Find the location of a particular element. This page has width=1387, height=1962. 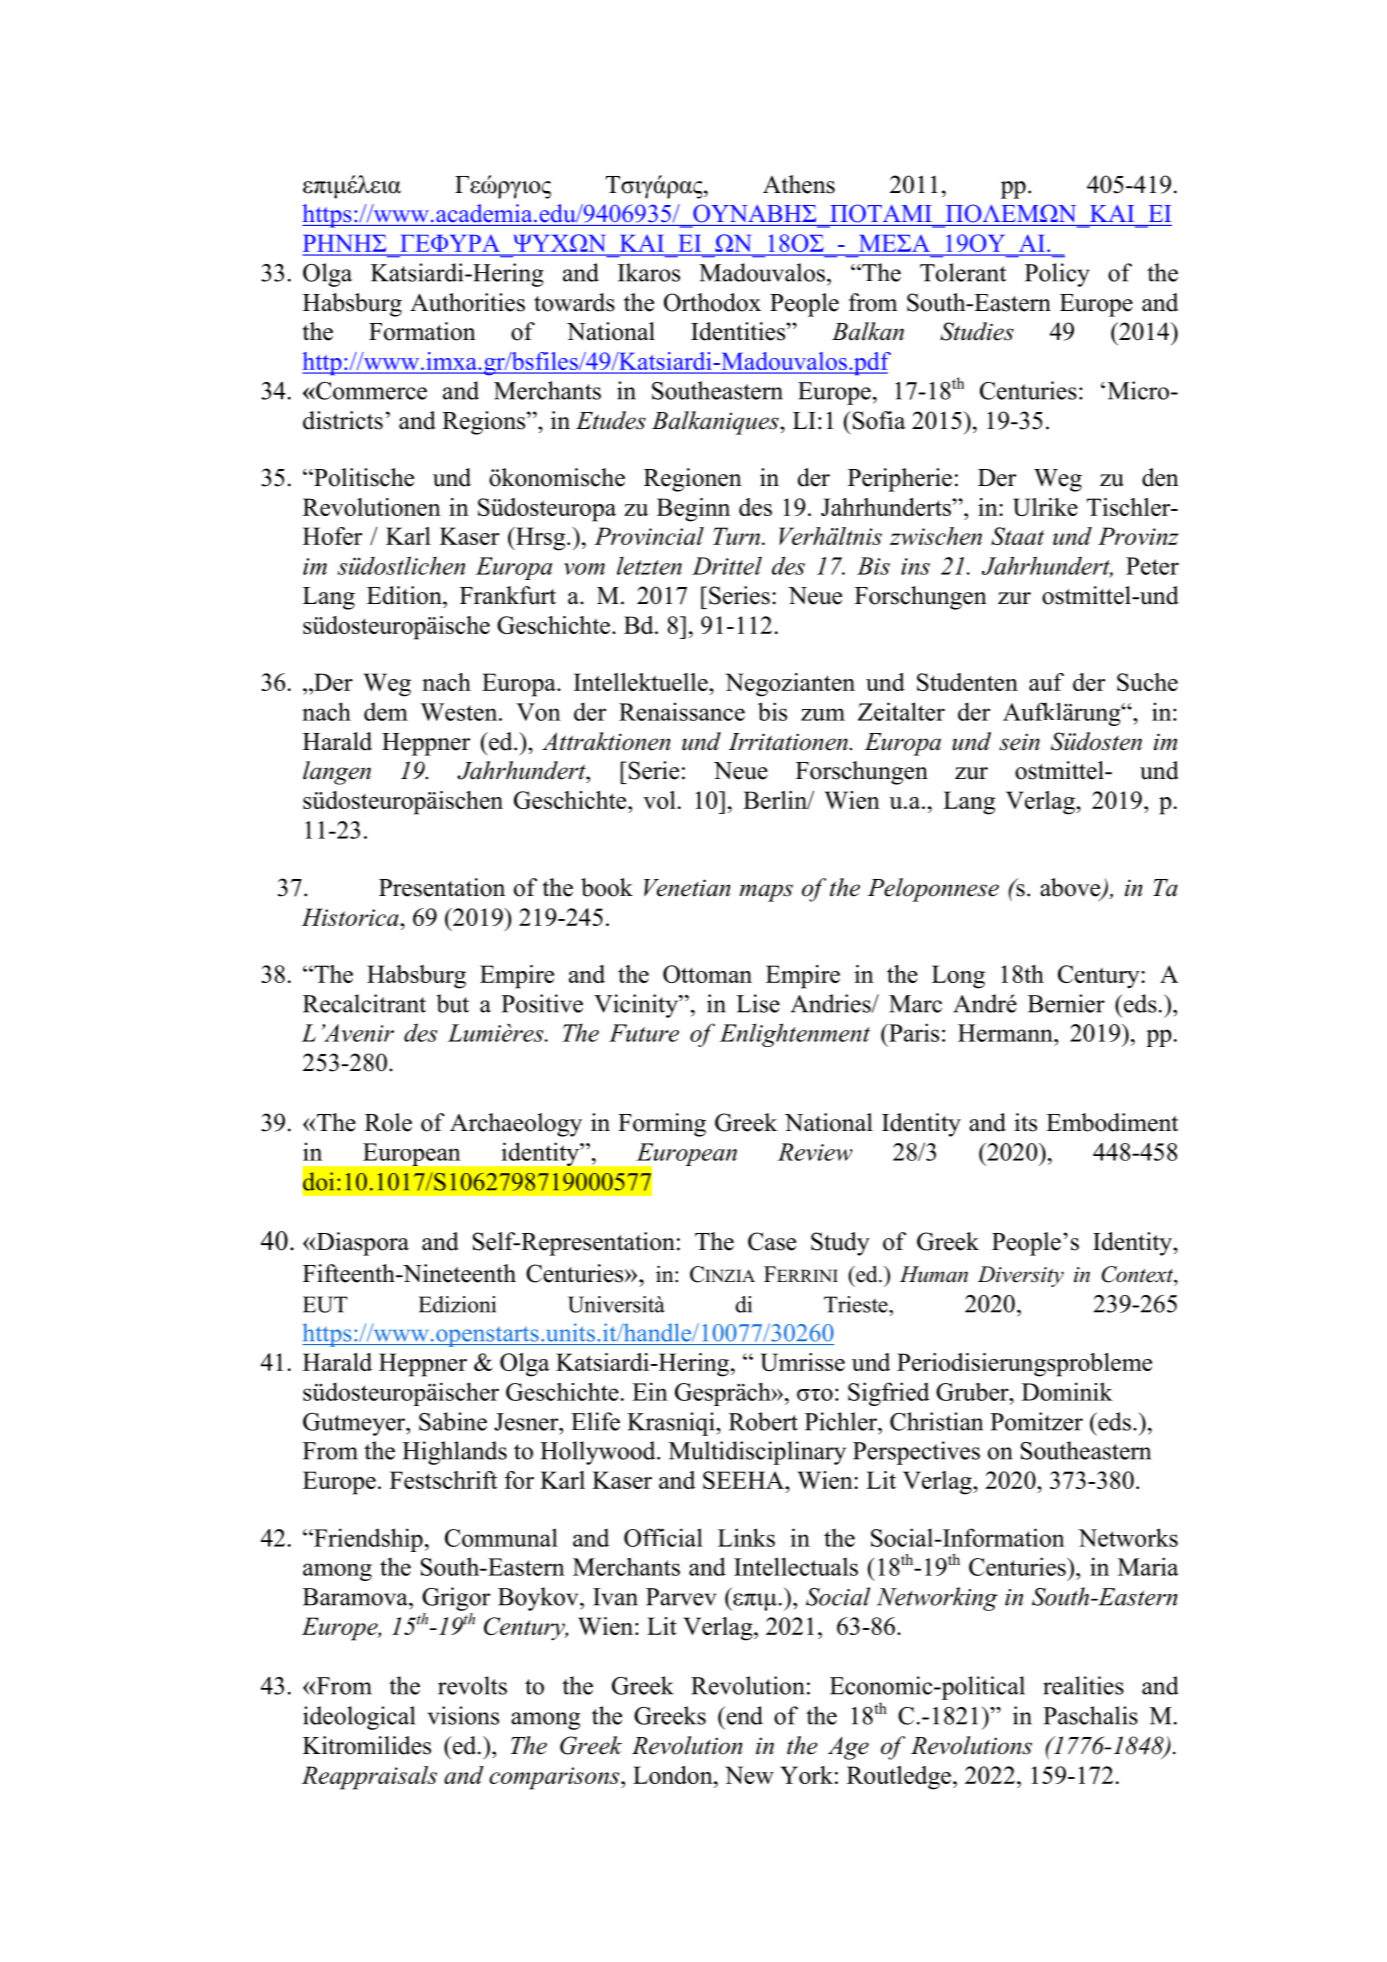

visions is located at coordinates (463, 1715).
